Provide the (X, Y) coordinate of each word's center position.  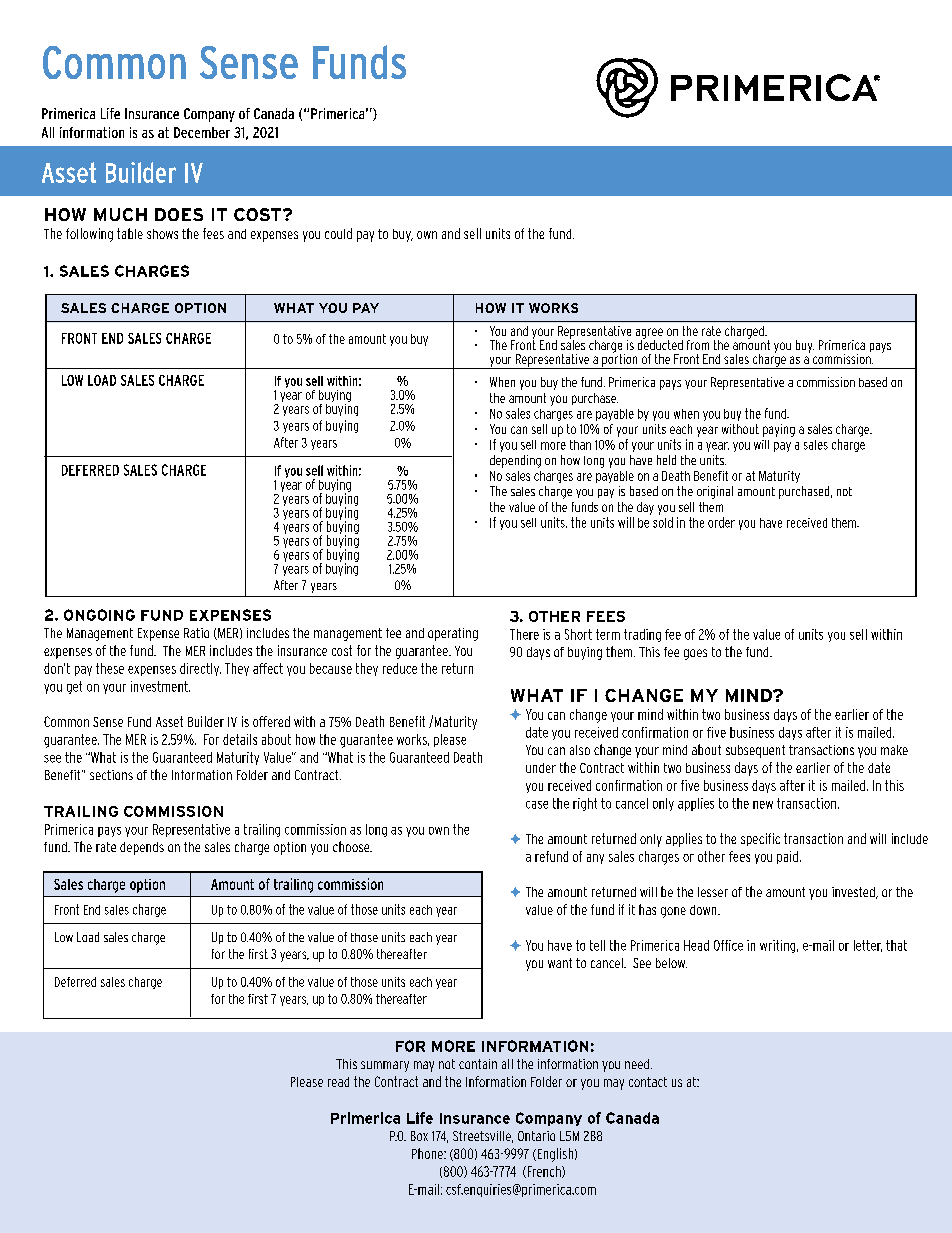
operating (453, 634)
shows (162, 234)
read (338, 1082)
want (560, 963)
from (698, 345)
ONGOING (99, 615)
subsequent (755, 751)
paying (779, 430)
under (541, 768)
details (240, 739)
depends (142, 848)
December (202, 132)
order (721, 522)
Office (728, 945)
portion (620, 360)
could (338, 233)
